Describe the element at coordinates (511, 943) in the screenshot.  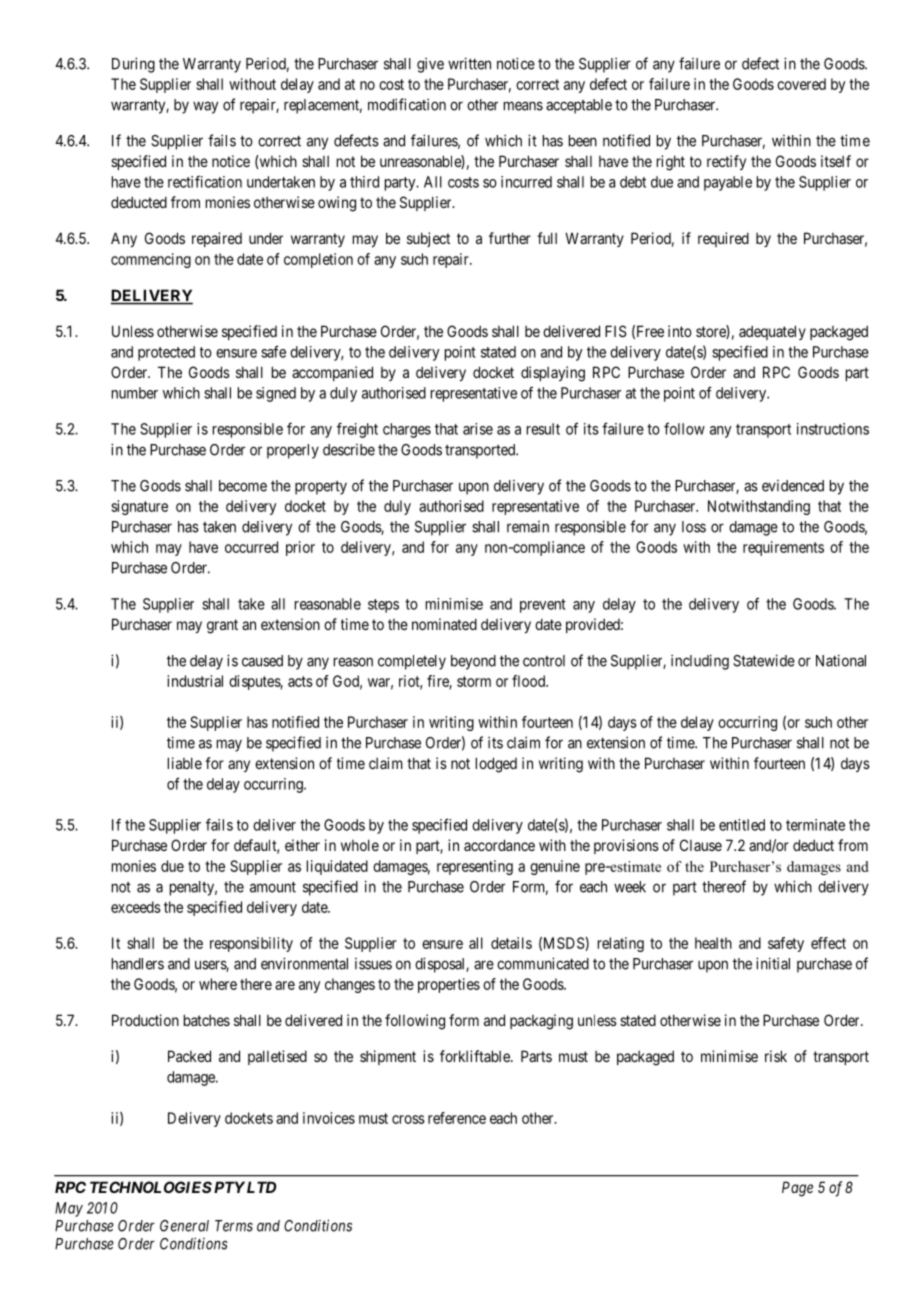
I see `details` at that location.
